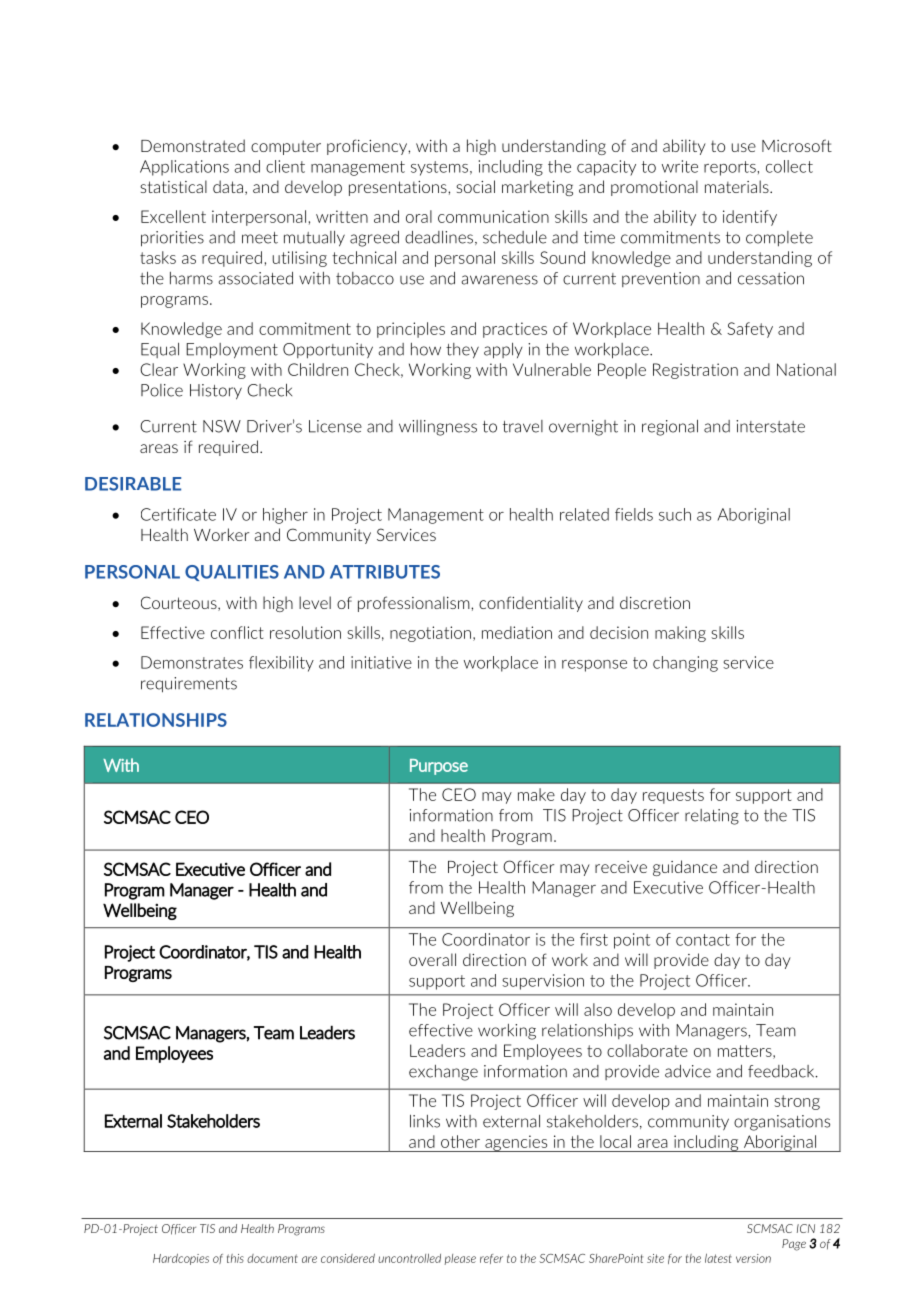  What do you see at coordinates (432, 959) in the document?
I see `overall` at bounding box center [432, 959].
